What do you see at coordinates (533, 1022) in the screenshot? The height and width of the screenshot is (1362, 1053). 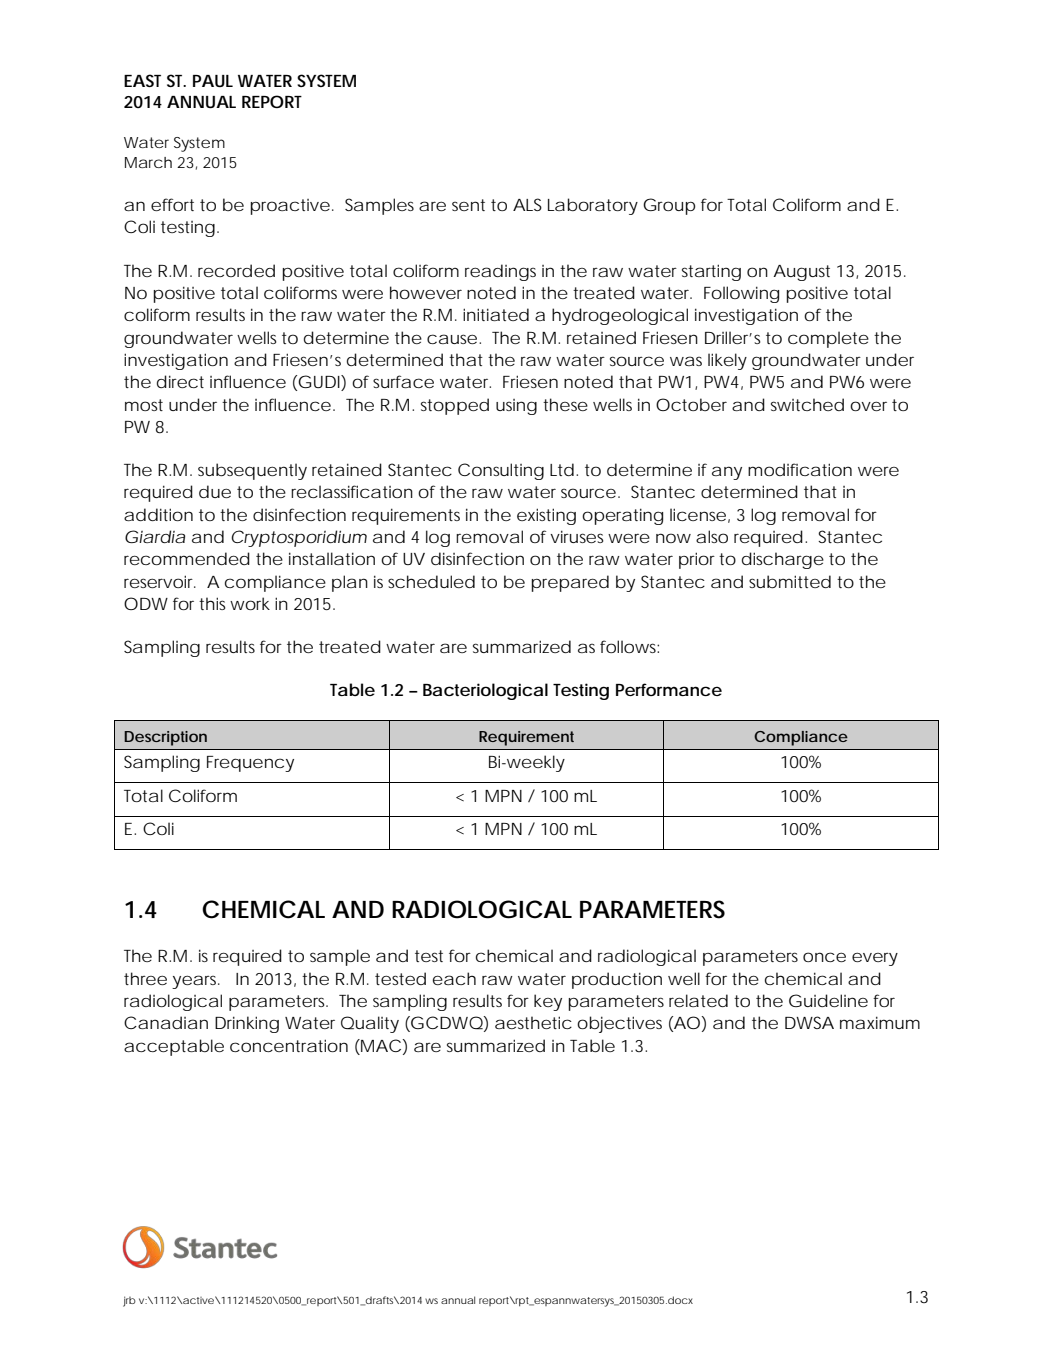 I see `aesthetic` at bounding box center [533, 1022].
